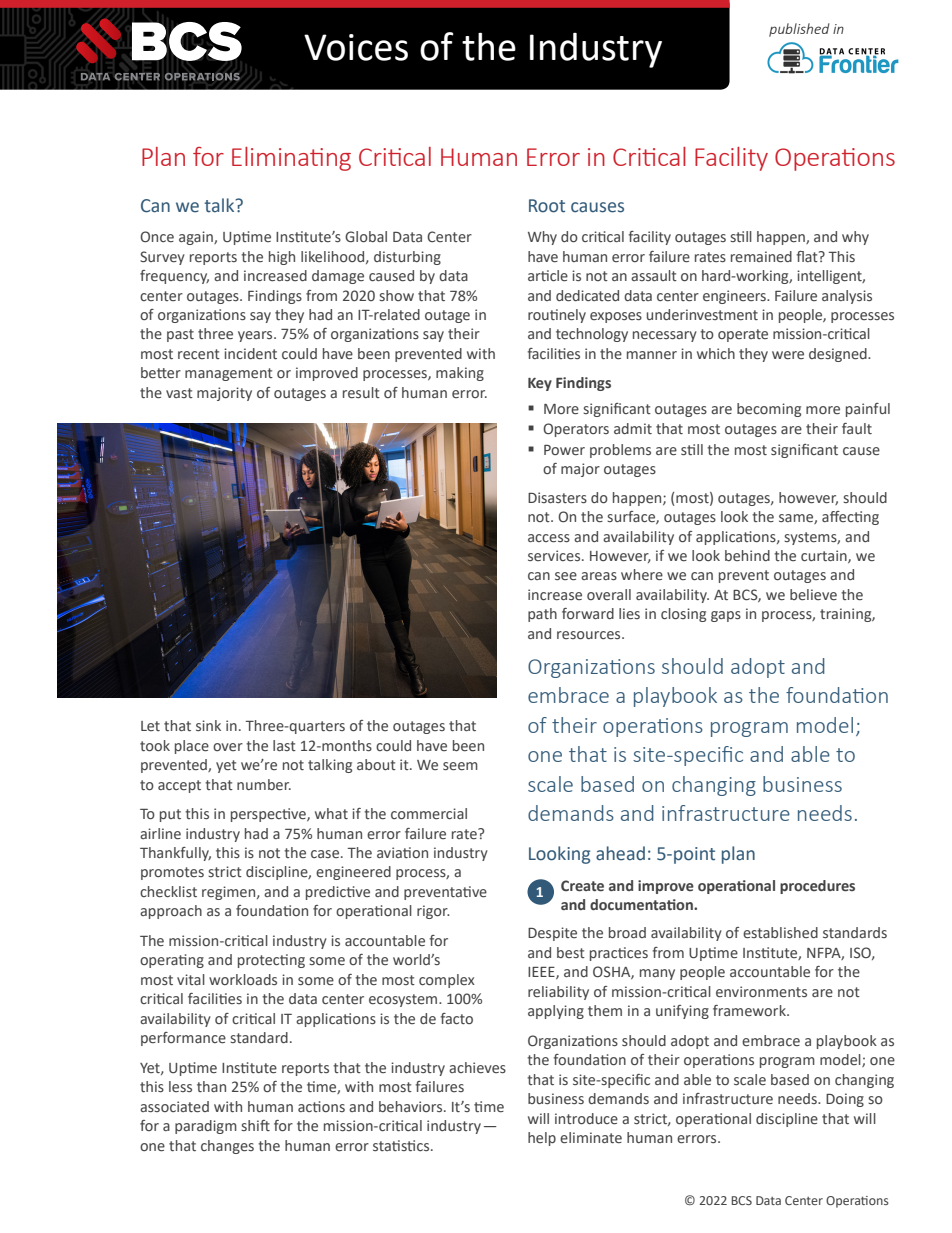 This screenshot has width=952, height=1233. What do you see at coordinates (540, 384) in the screenshot?
I see `Key` at bounding box center [540, 384].
